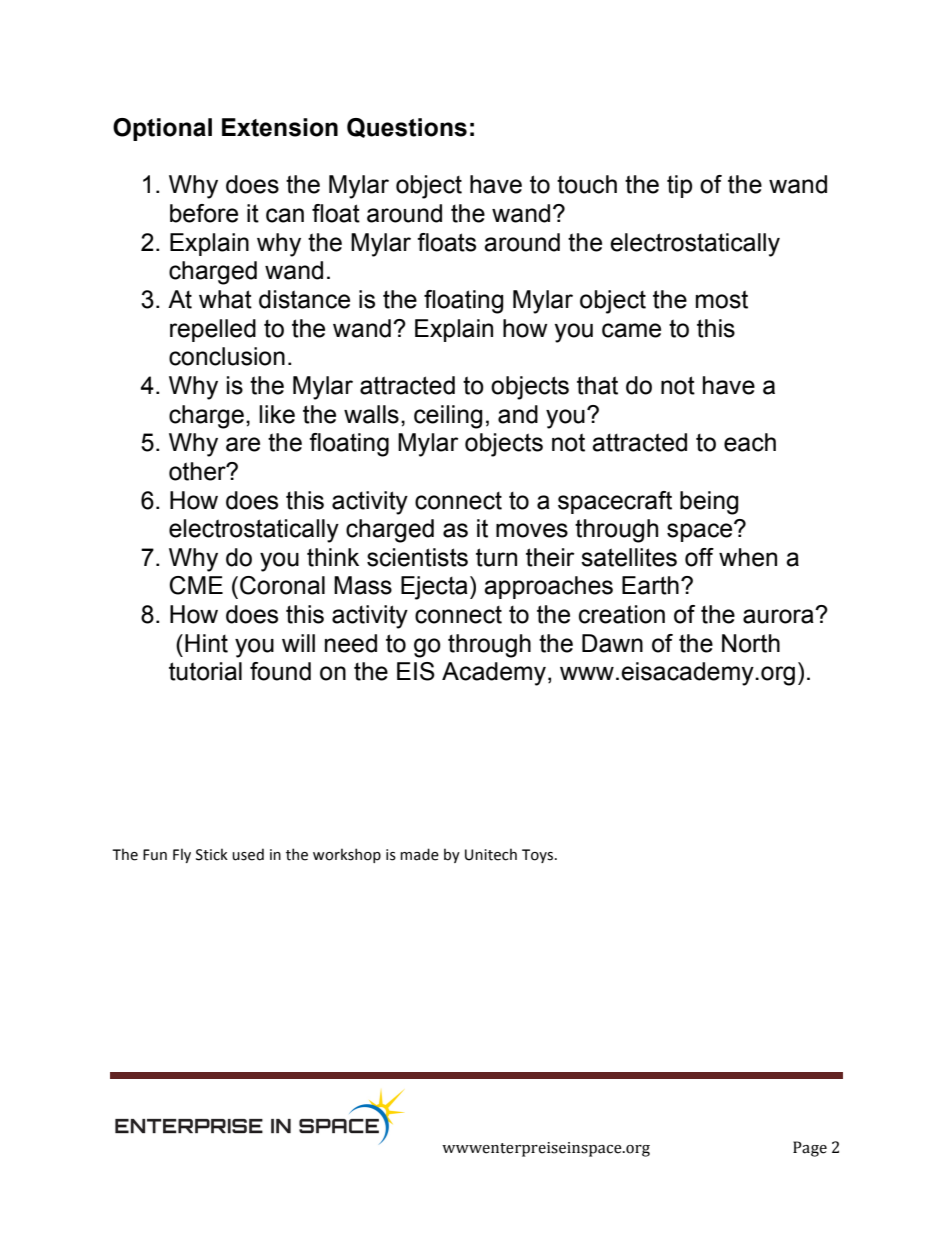 The height and width of the image is (1233, 952). Describe the element at coordinates (212, 854) in the image. I see `Stick` at that location.
